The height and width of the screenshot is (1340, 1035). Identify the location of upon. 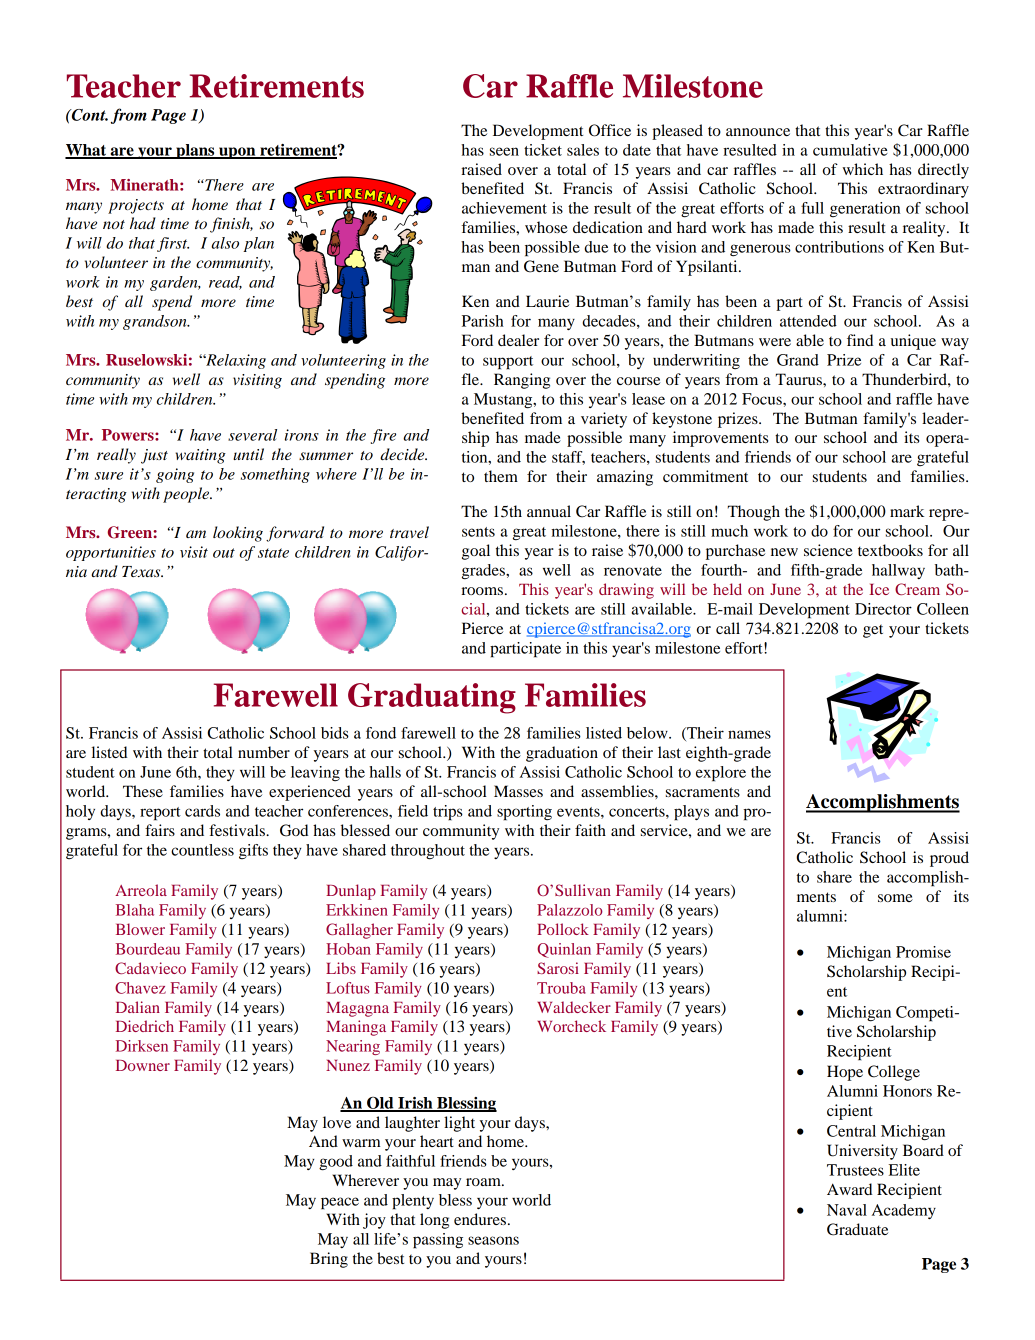
(237, 153).
